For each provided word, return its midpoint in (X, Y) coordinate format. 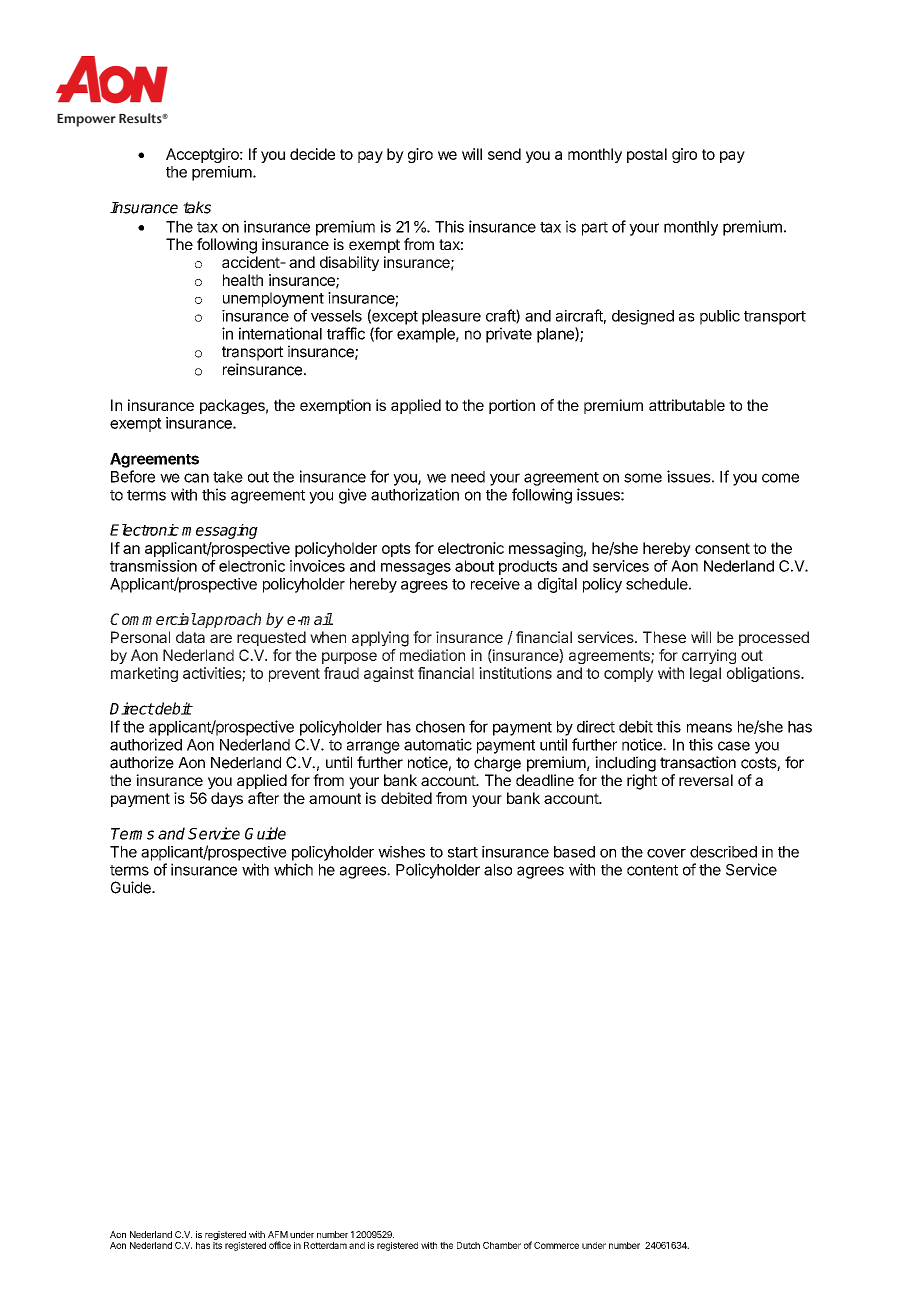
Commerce (556, 1245)
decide (312, 154)
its (217, 1245)
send (504, 154)
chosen (440, 727)
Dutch (468, 1245)
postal (647, 155)
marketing (144, 674)
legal (705, 674)
